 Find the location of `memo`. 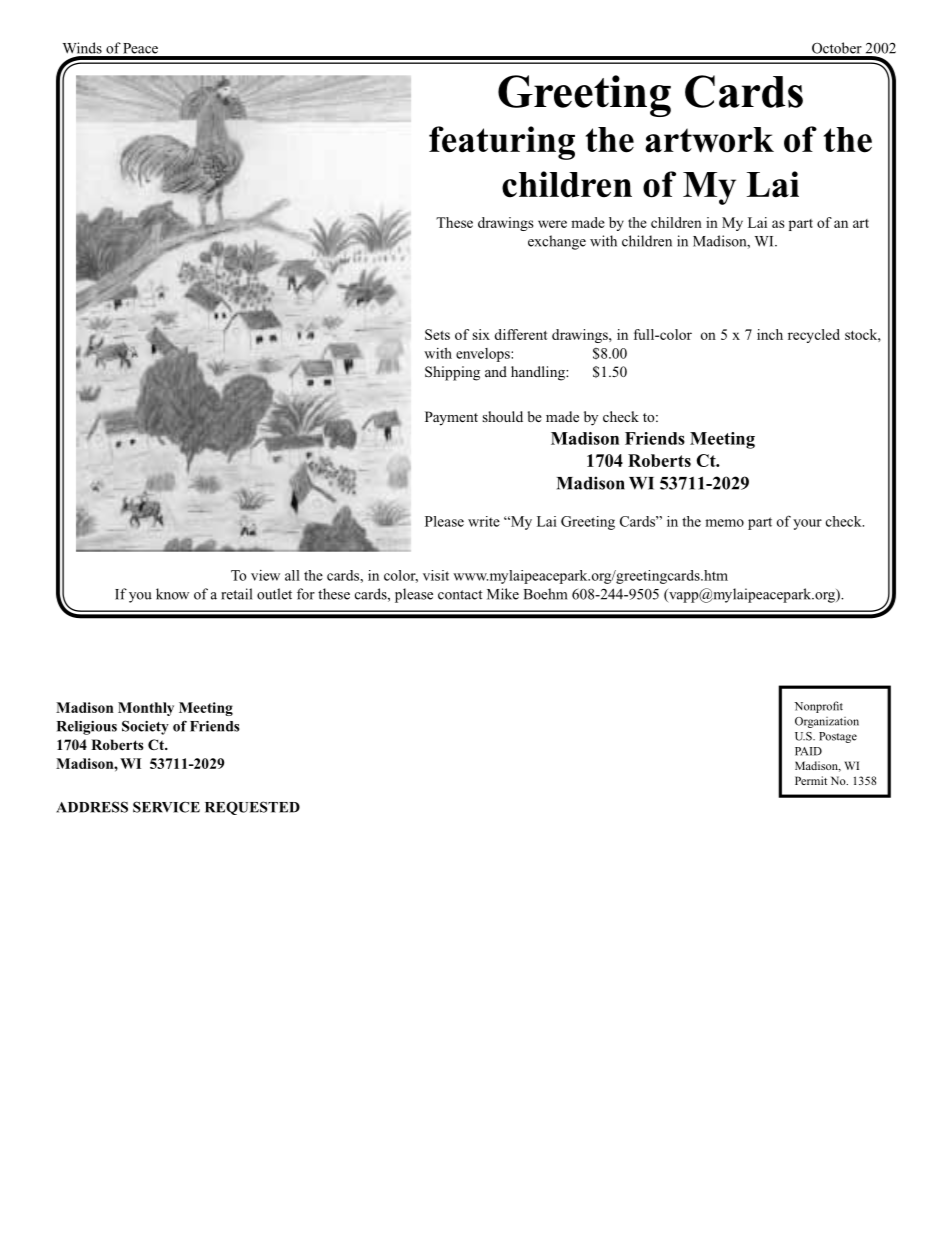

memo is located at coordinates (724, 523).
